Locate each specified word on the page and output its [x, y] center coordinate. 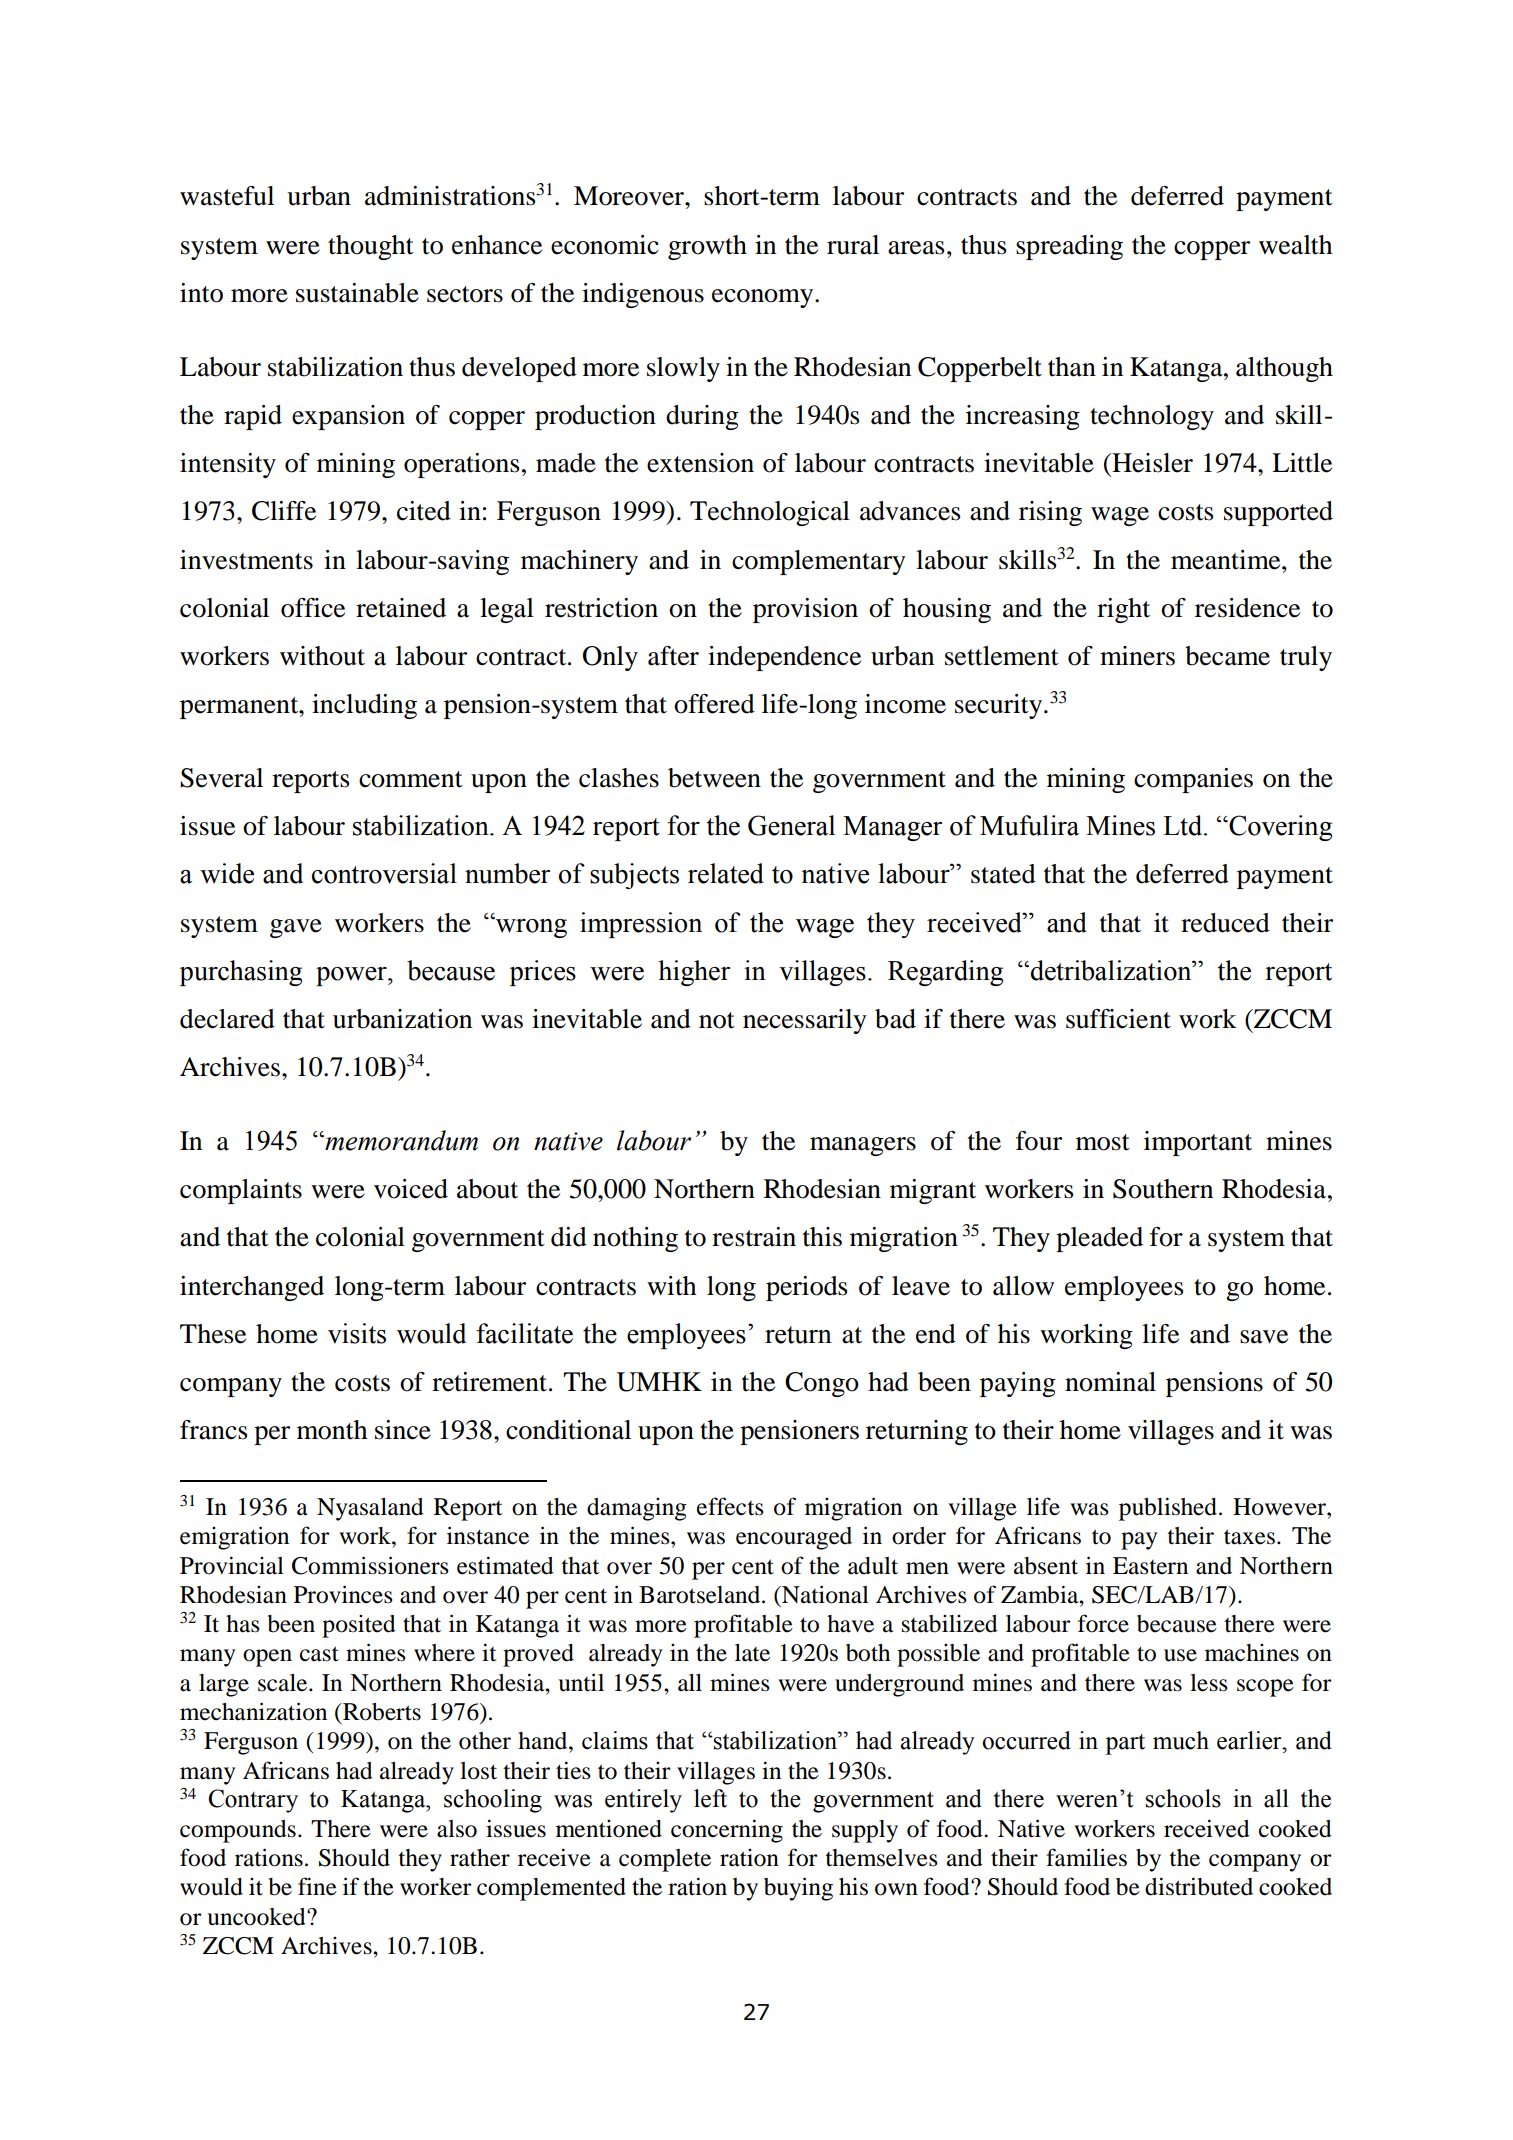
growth [707, 247]
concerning [727, 1831]
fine [317, 1886]
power [352, 976]
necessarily [805, 1021]
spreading [1069, 247]
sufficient [1118, 1019]
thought [371, 247]
